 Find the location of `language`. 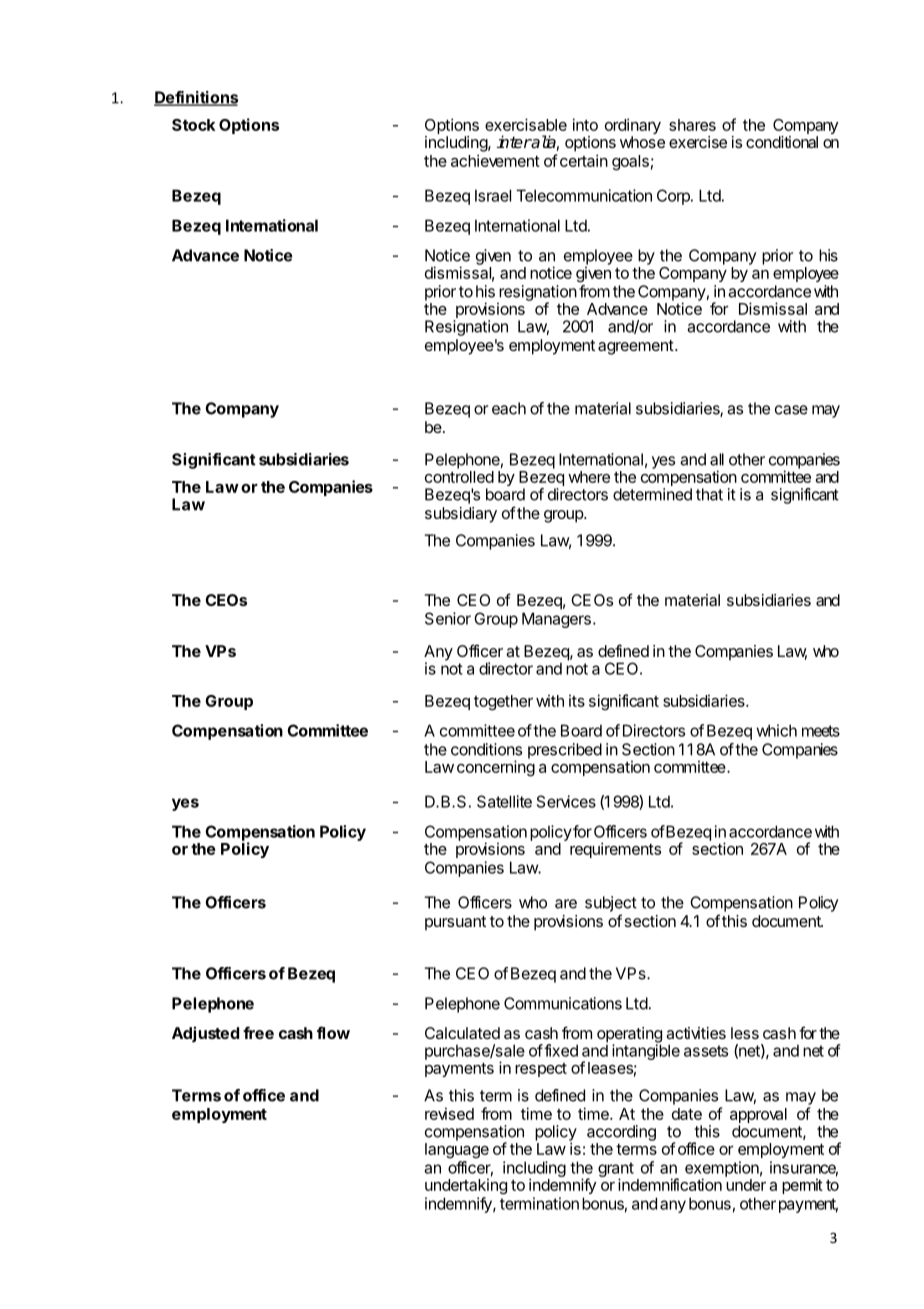

language is located at coordinates (457, 1150).
